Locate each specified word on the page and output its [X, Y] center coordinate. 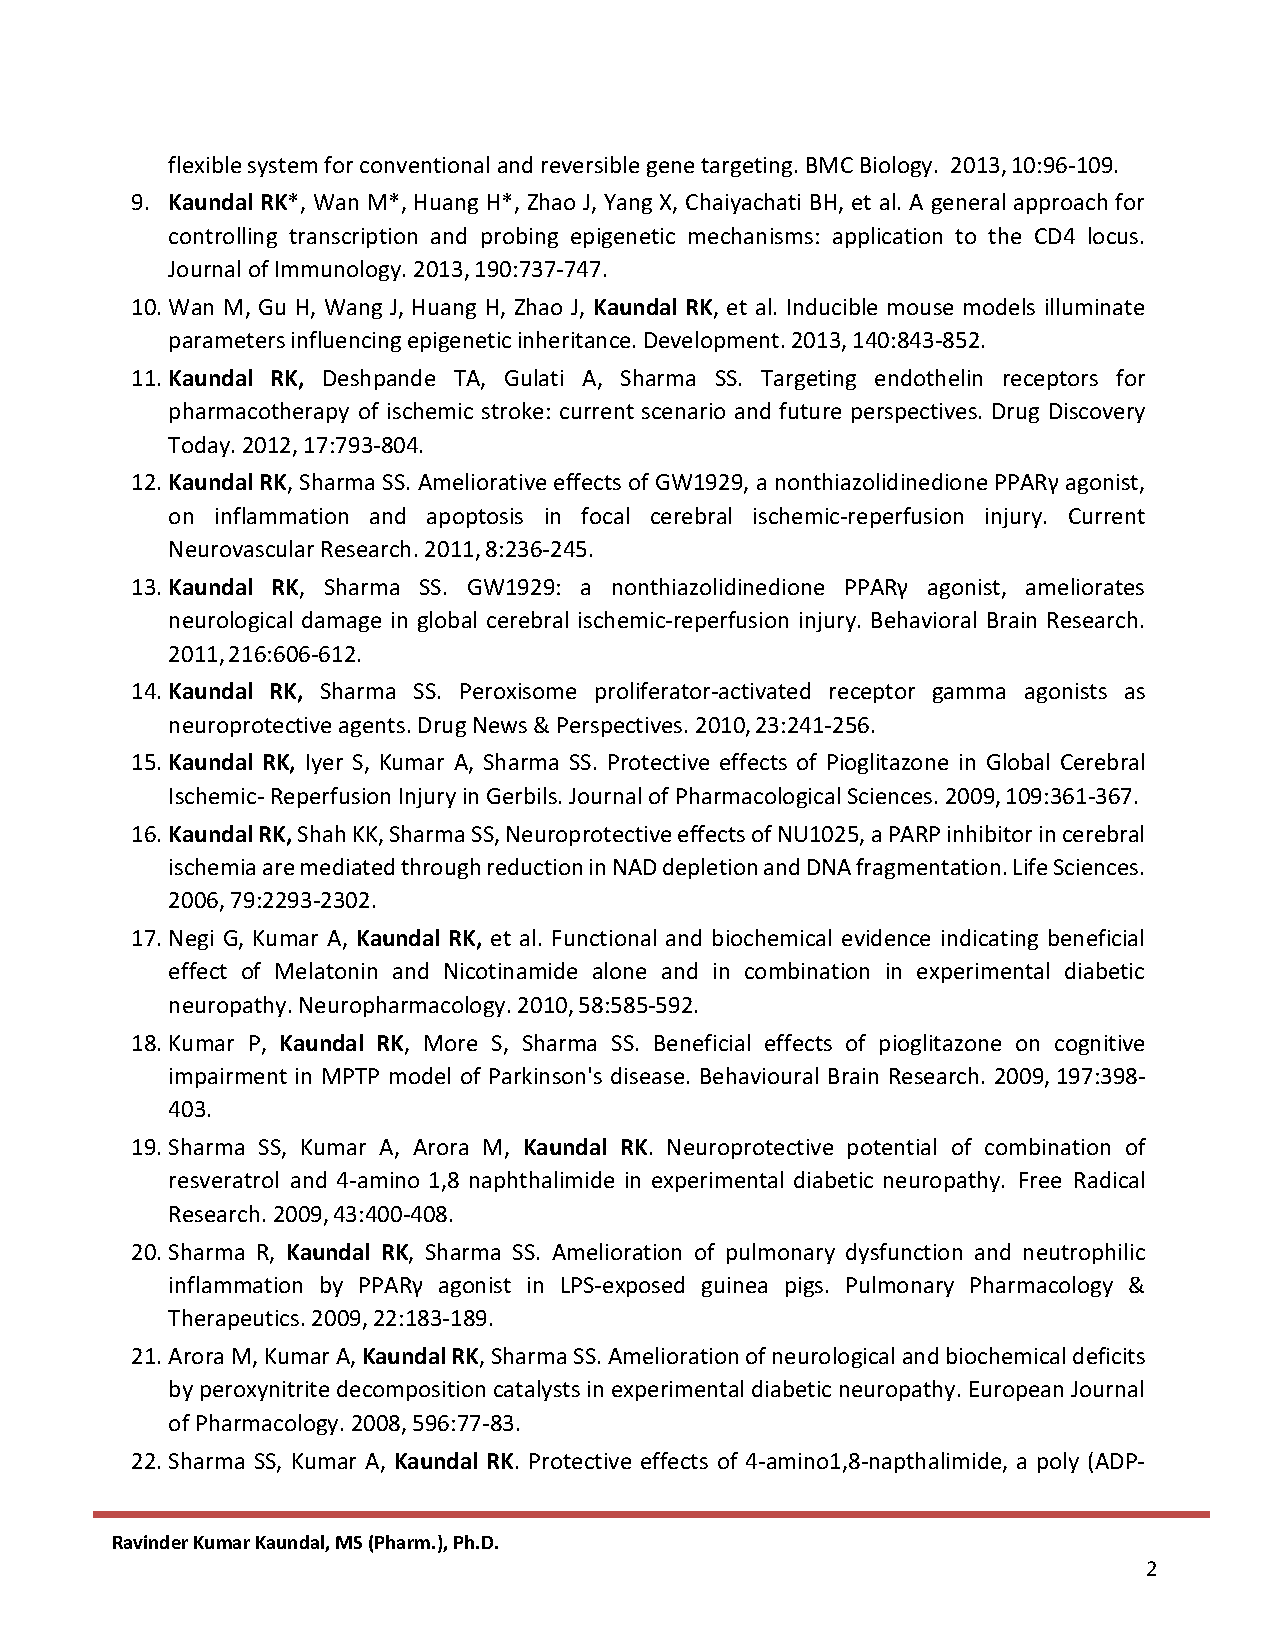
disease [647, 1075]
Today [200, 446]
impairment [228, 1078]
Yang [628, 204]
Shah [321, 833]
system [282, 167]
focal [605, 515]
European [1016, 1391]
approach [1060, 203]
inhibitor [990, 833]
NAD [635, 867]
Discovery [1097, 413]
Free [1040, 1180]
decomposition [411, 1390]
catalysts [537, 1390]
